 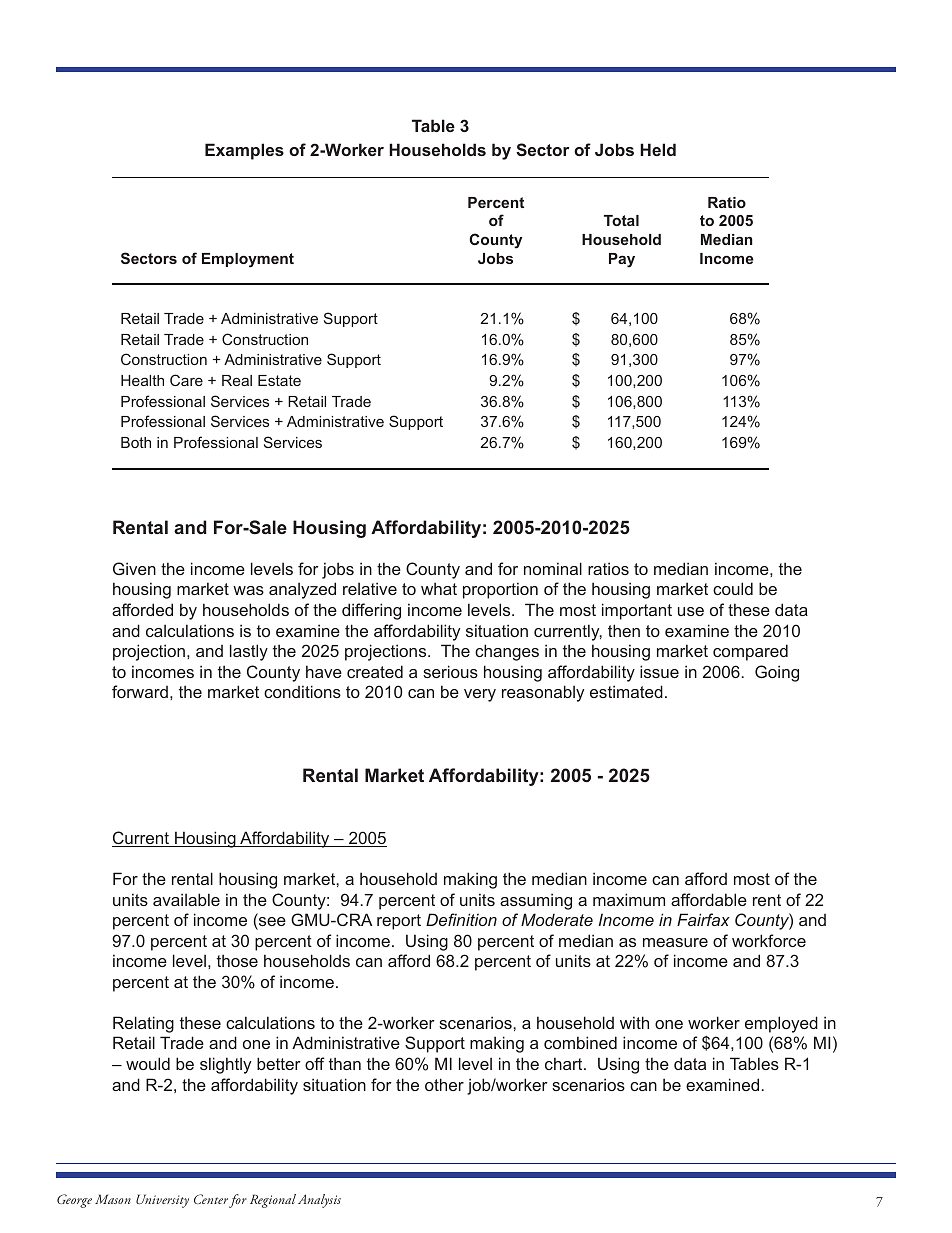 I want to click on issue, so click(x=659, y=671).
